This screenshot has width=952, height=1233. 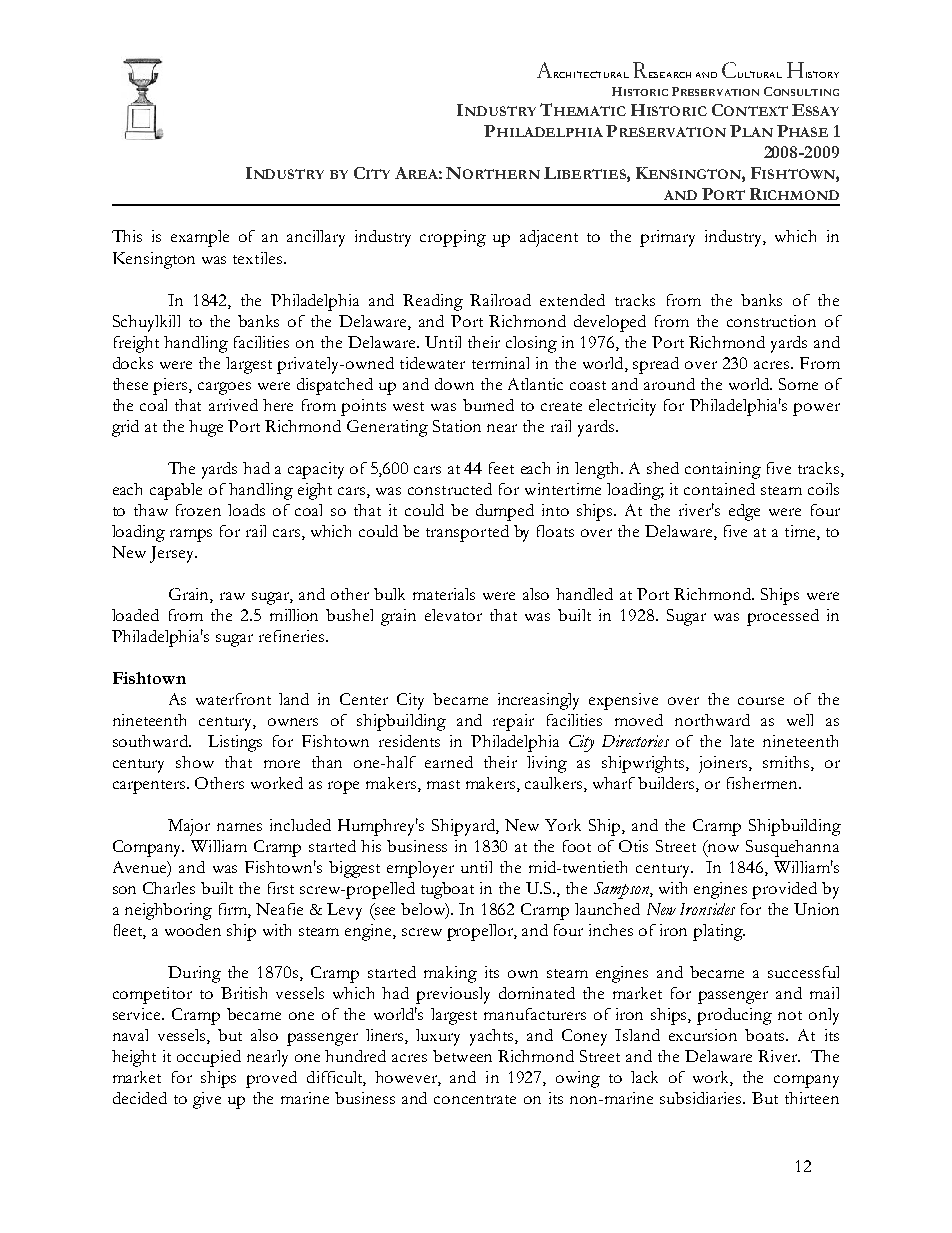 What do you see at coordinates (744, 512) in the screenshot?
I see `edge` at bounding box center [744, 512].
